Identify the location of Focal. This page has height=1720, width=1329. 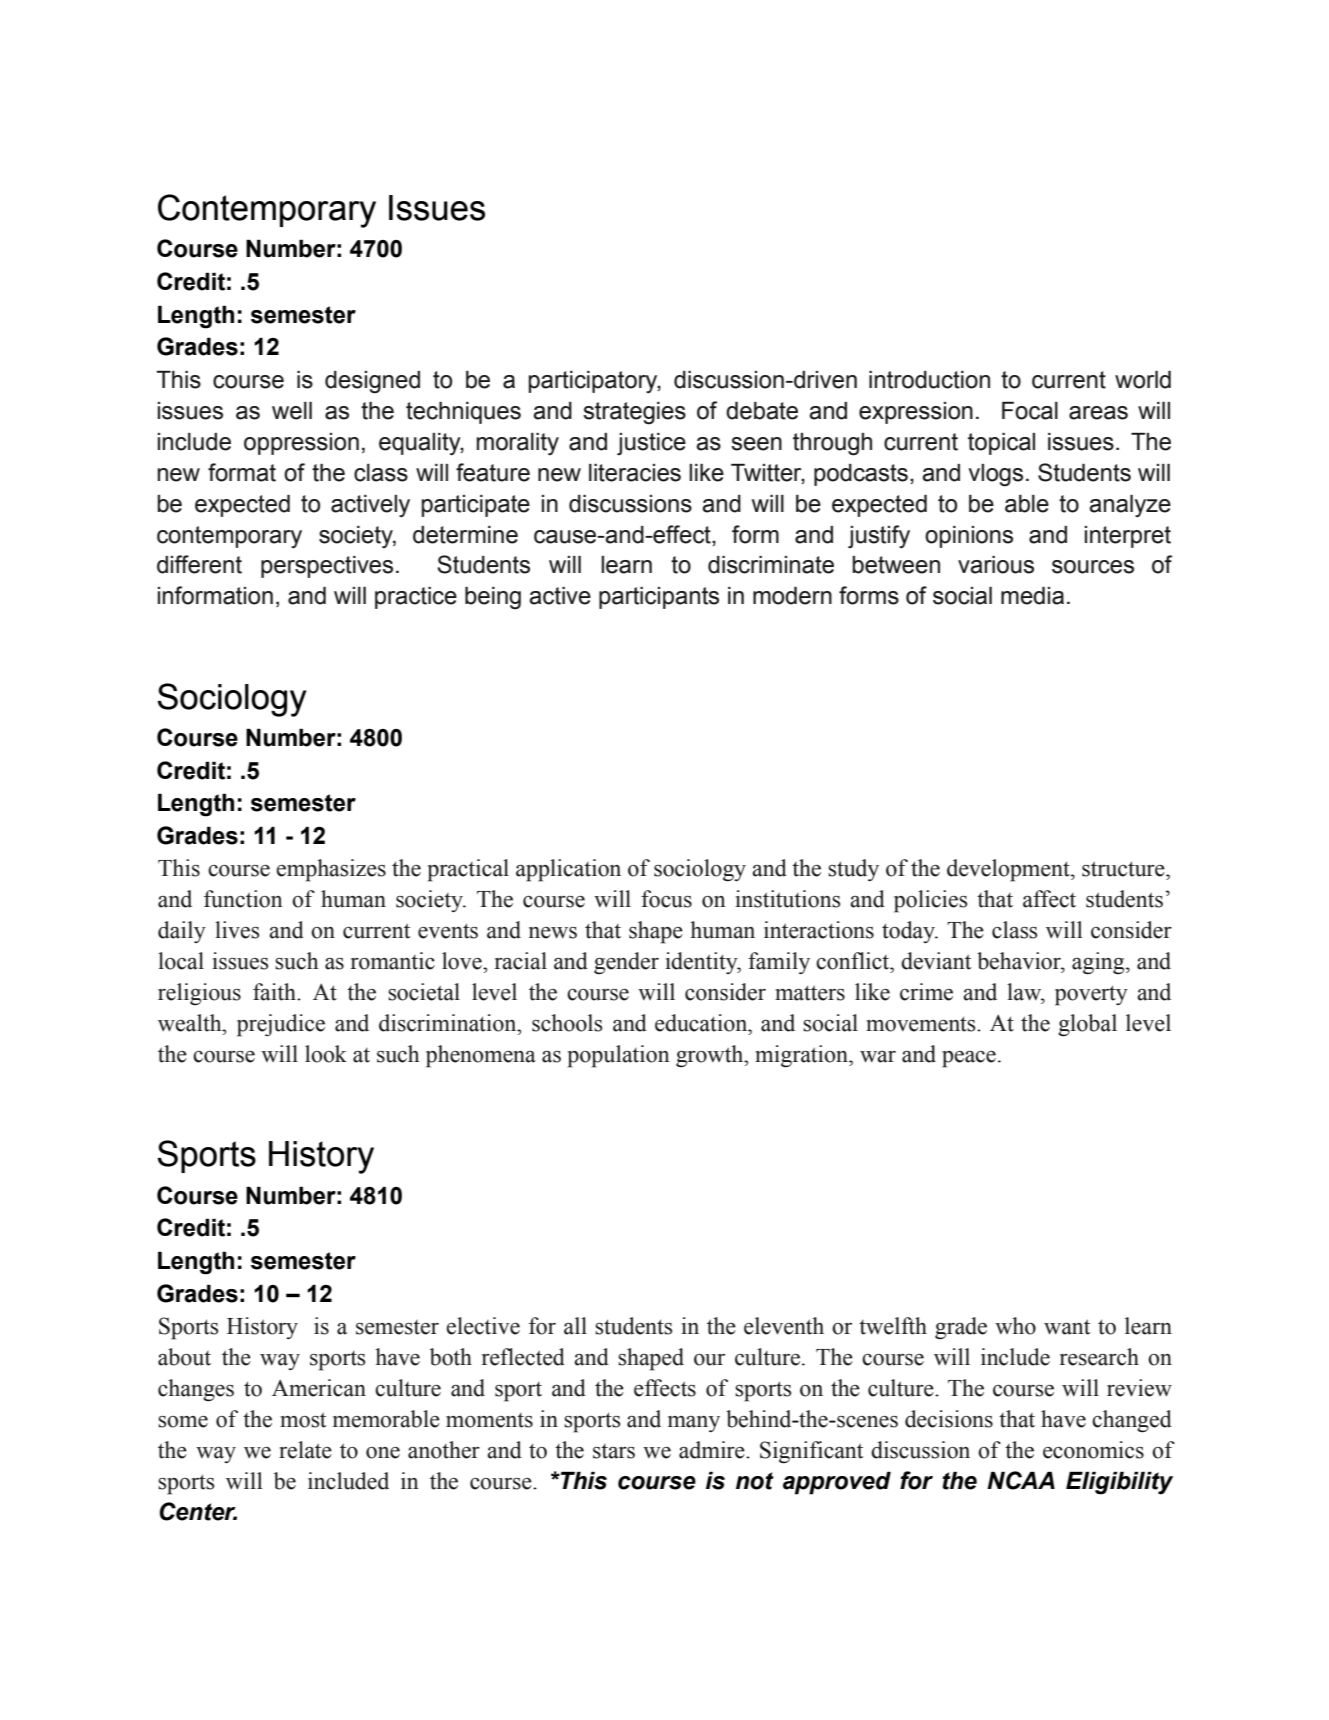
(1030, 411).
